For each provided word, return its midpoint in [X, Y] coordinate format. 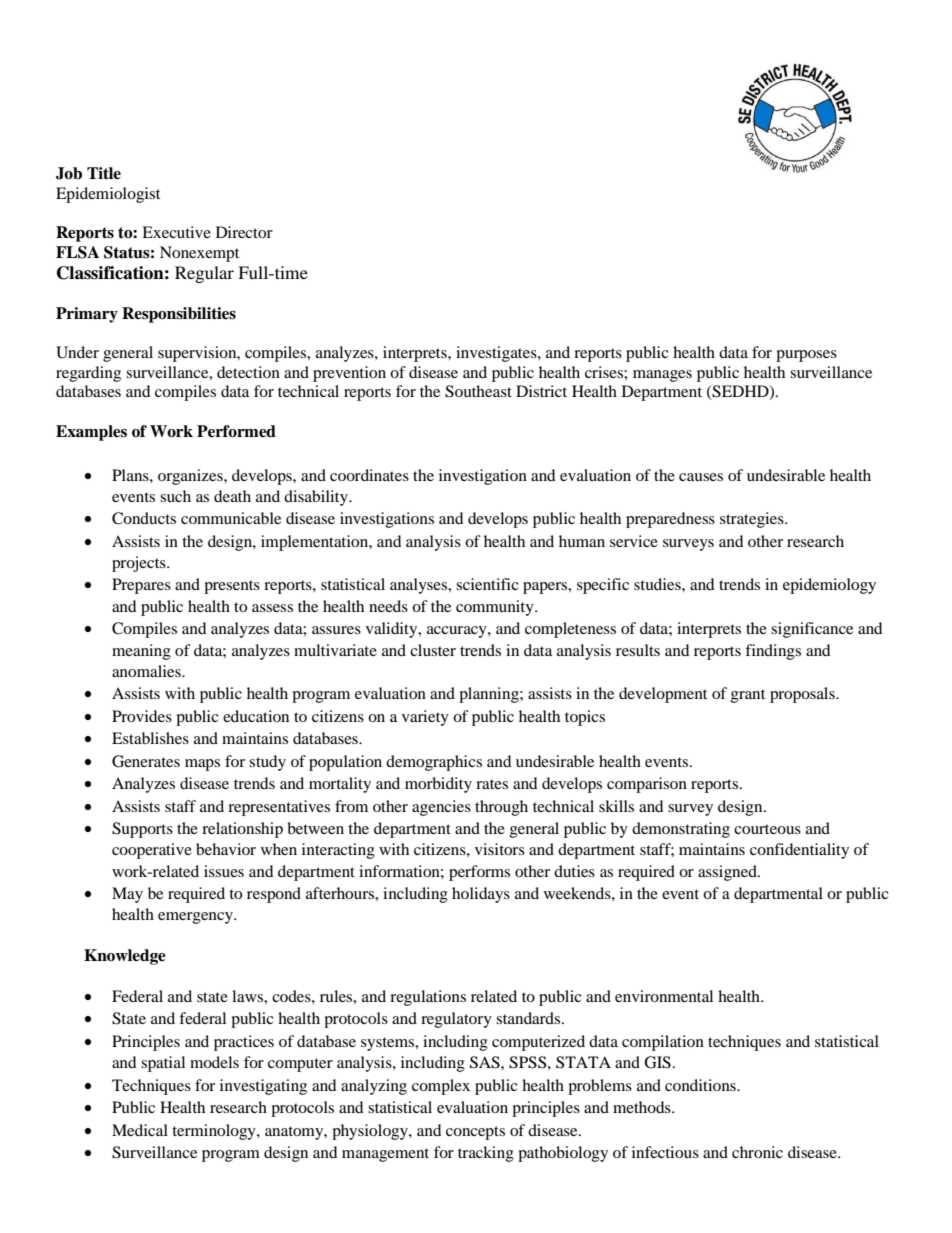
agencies [441, 808]
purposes [806, 356]
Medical [140, 1130]
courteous [767, 829]
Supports [142, 830]
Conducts [144, 518]
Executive [176, 232]
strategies [753, 520]
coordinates [369, 475]
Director [244, 232]
